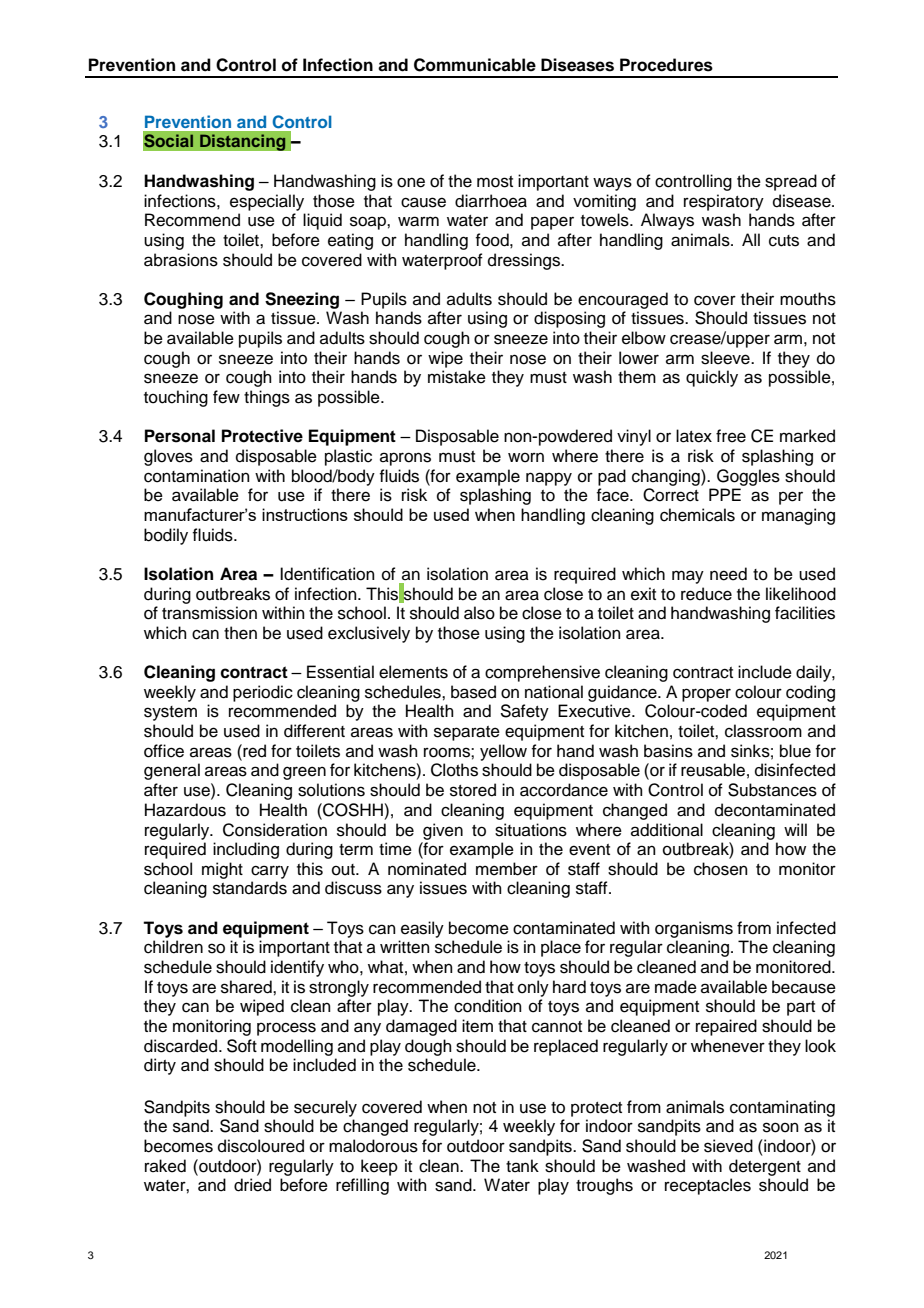  Describe the element at coordinates (267, 202) in the image. I see `especially` at that location.
